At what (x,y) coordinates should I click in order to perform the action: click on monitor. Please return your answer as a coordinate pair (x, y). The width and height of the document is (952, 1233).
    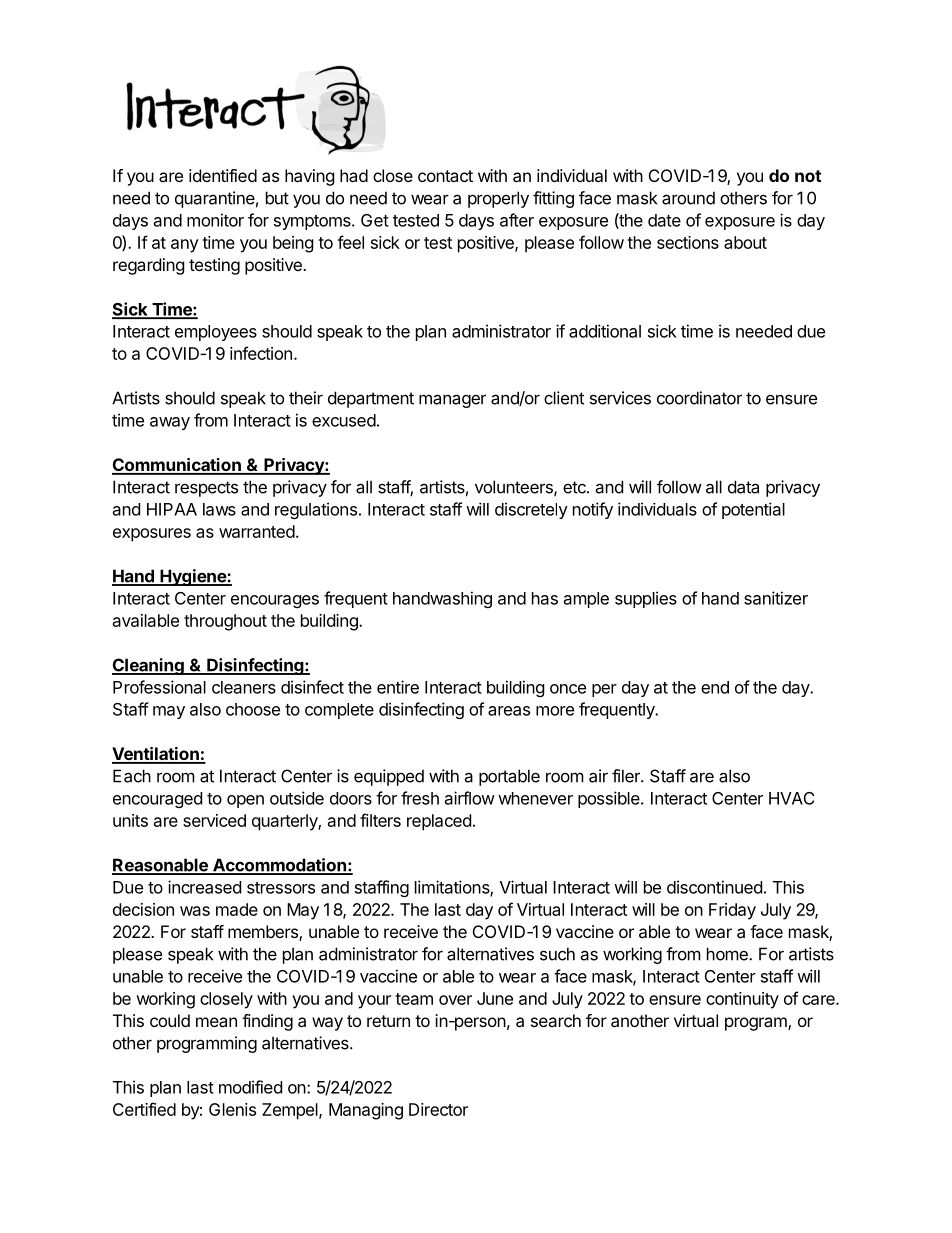
    Looking at the image, I should click on (215, 220).
